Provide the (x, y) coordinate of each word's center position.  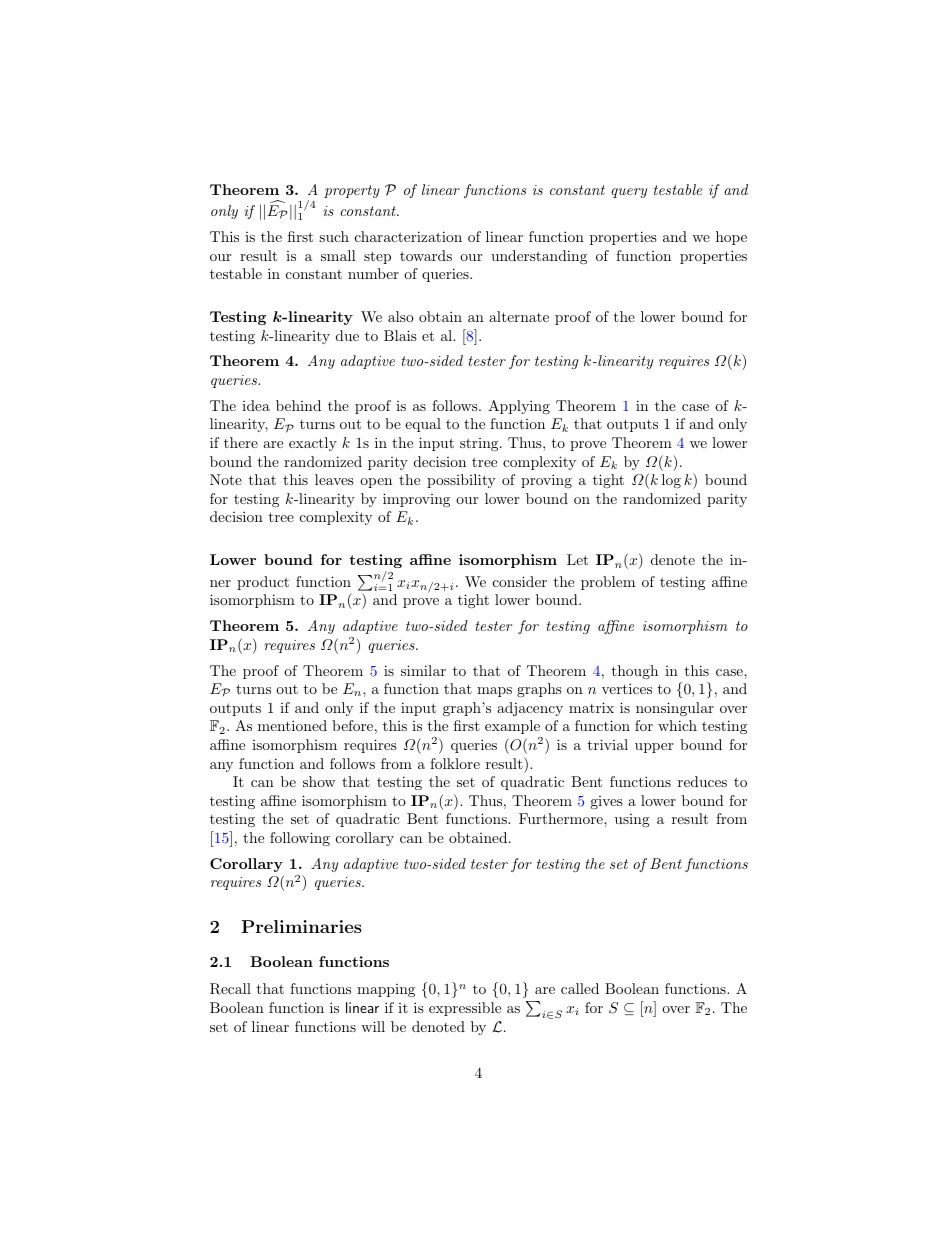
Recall (230, 989)
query (629, 193)
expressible (465, 1009)
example (512, 727)
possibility (461, 481)
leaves (334, 479)
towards (426, 255)
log (671, 481)
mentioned (292, 725)
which (677, 725)
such (334, 236)
